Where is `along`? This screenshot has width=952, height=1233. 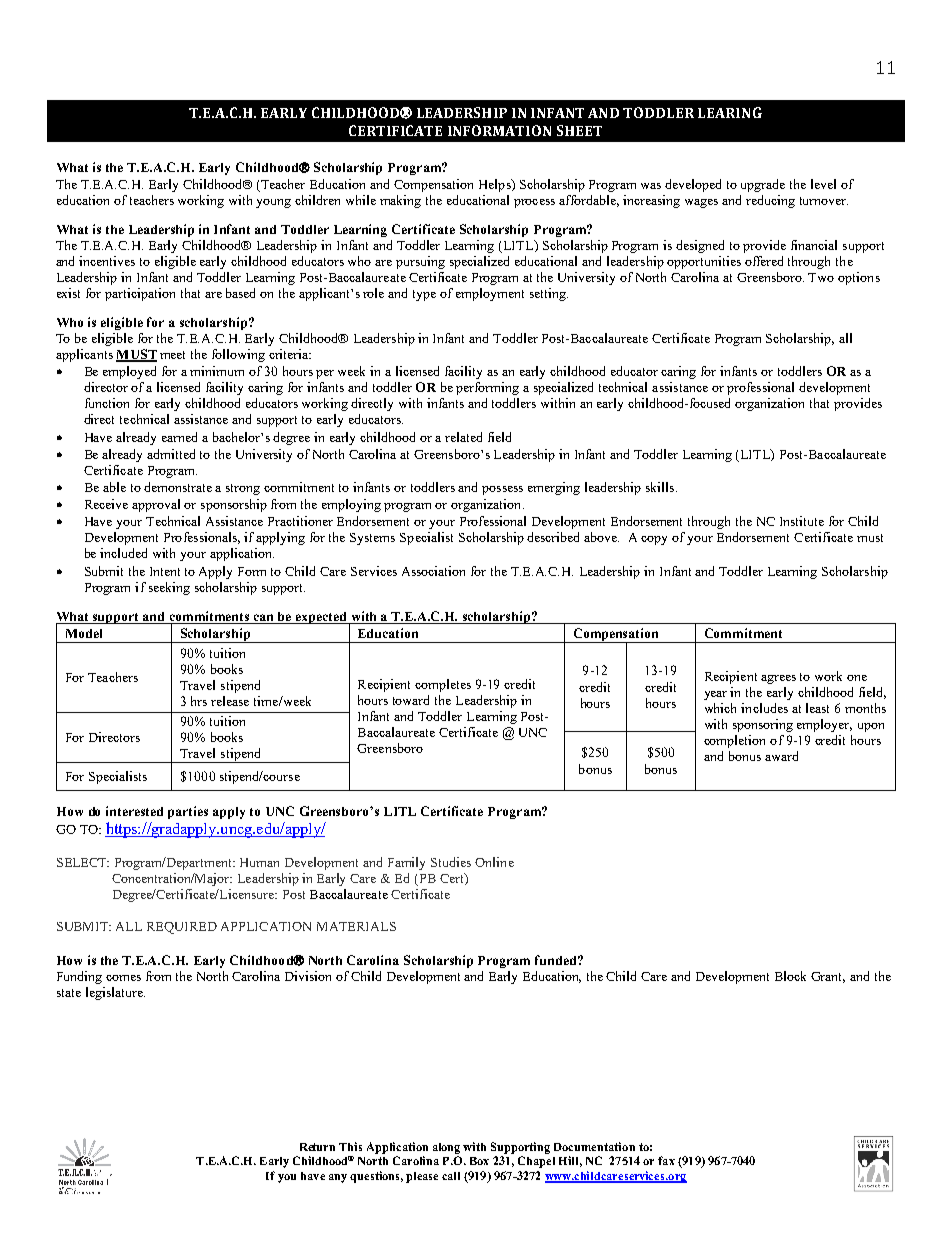
along is located at coordinates (446, 1148).
